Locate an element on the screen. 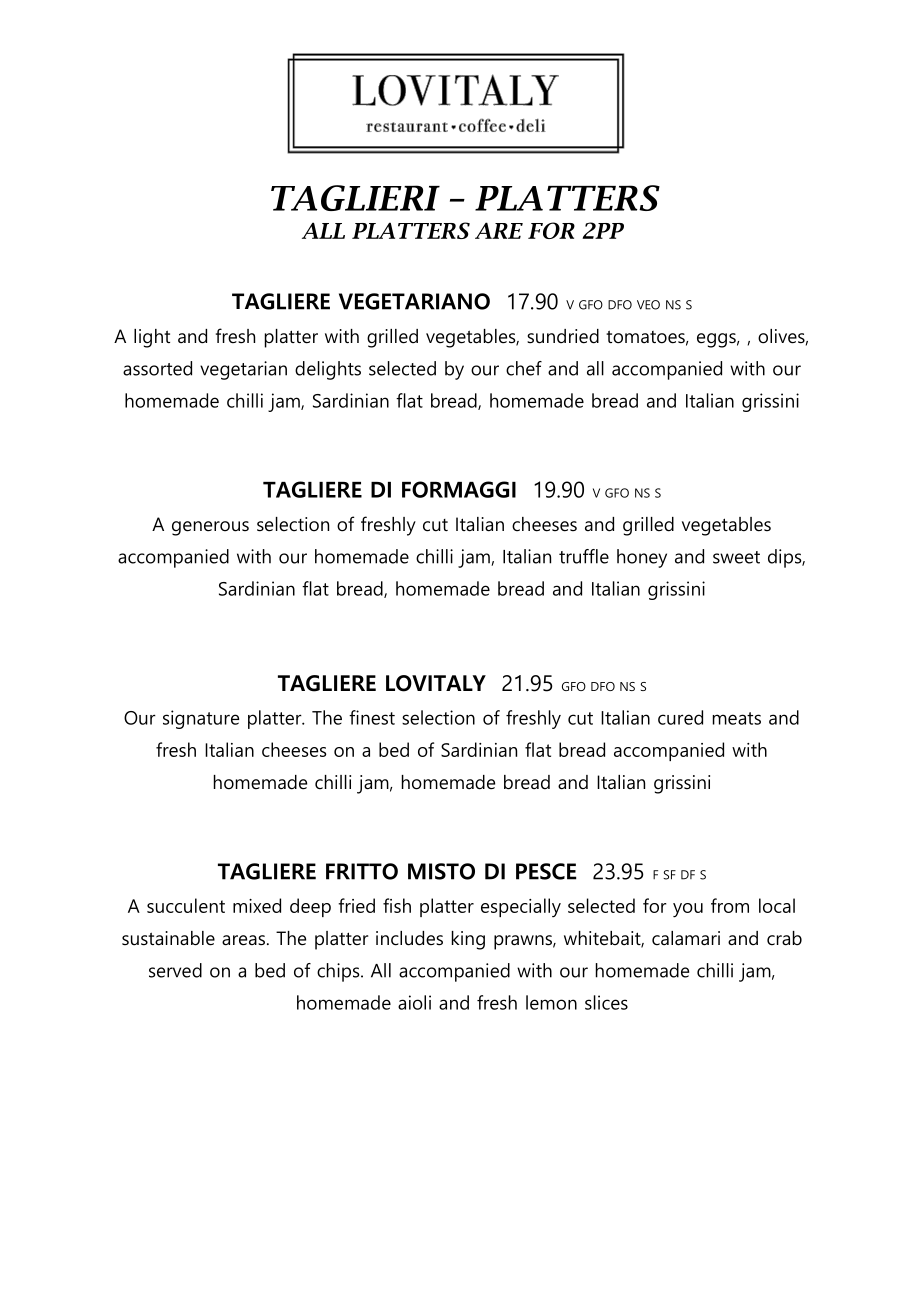 The width and height of the screenshot is (924, 1308). finest is located at coordinates (372, 717).
